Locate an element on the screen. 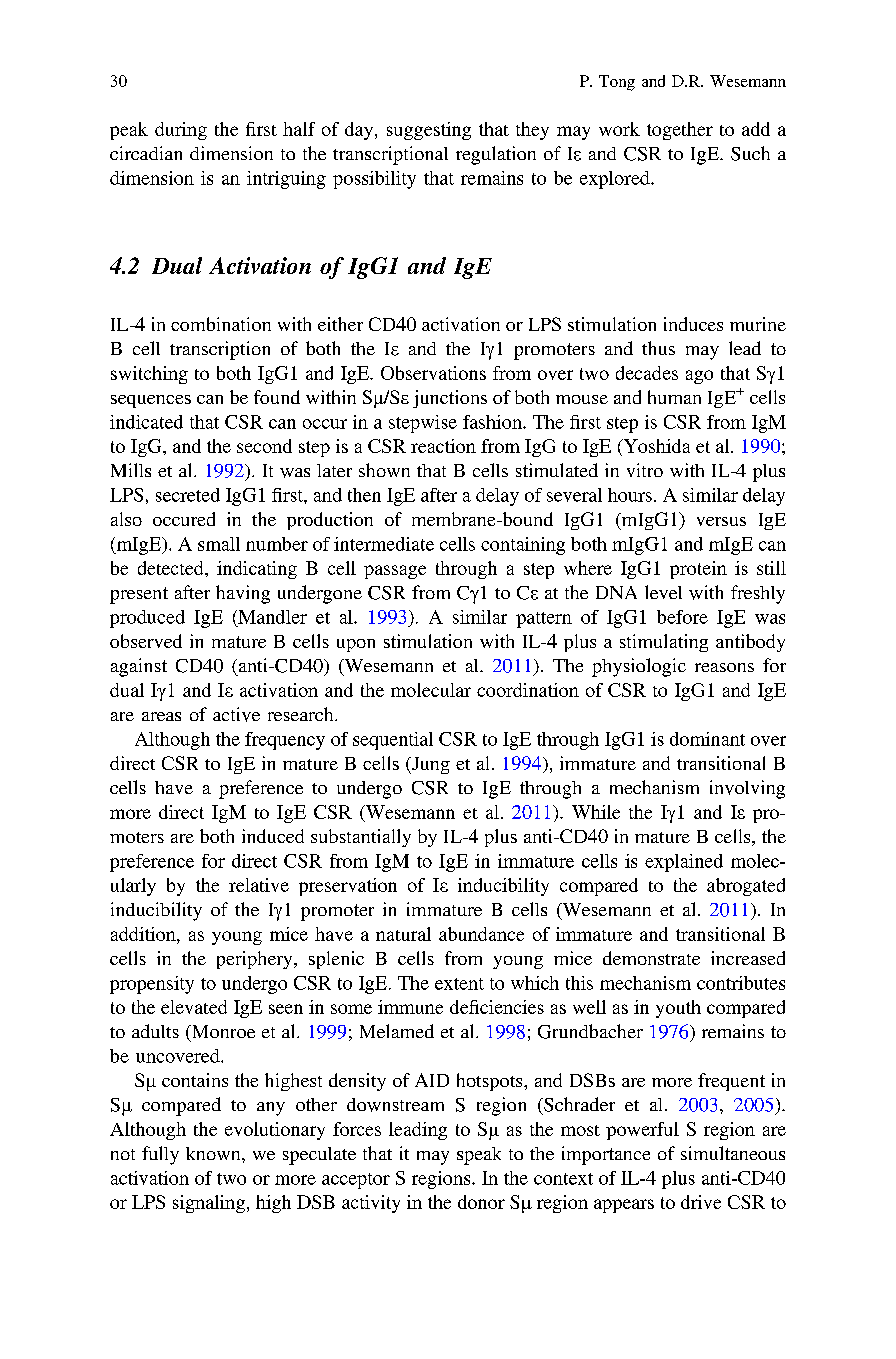 The height and width of the screenshot is (1359, 896). during is located at coordinates (181, 131).
